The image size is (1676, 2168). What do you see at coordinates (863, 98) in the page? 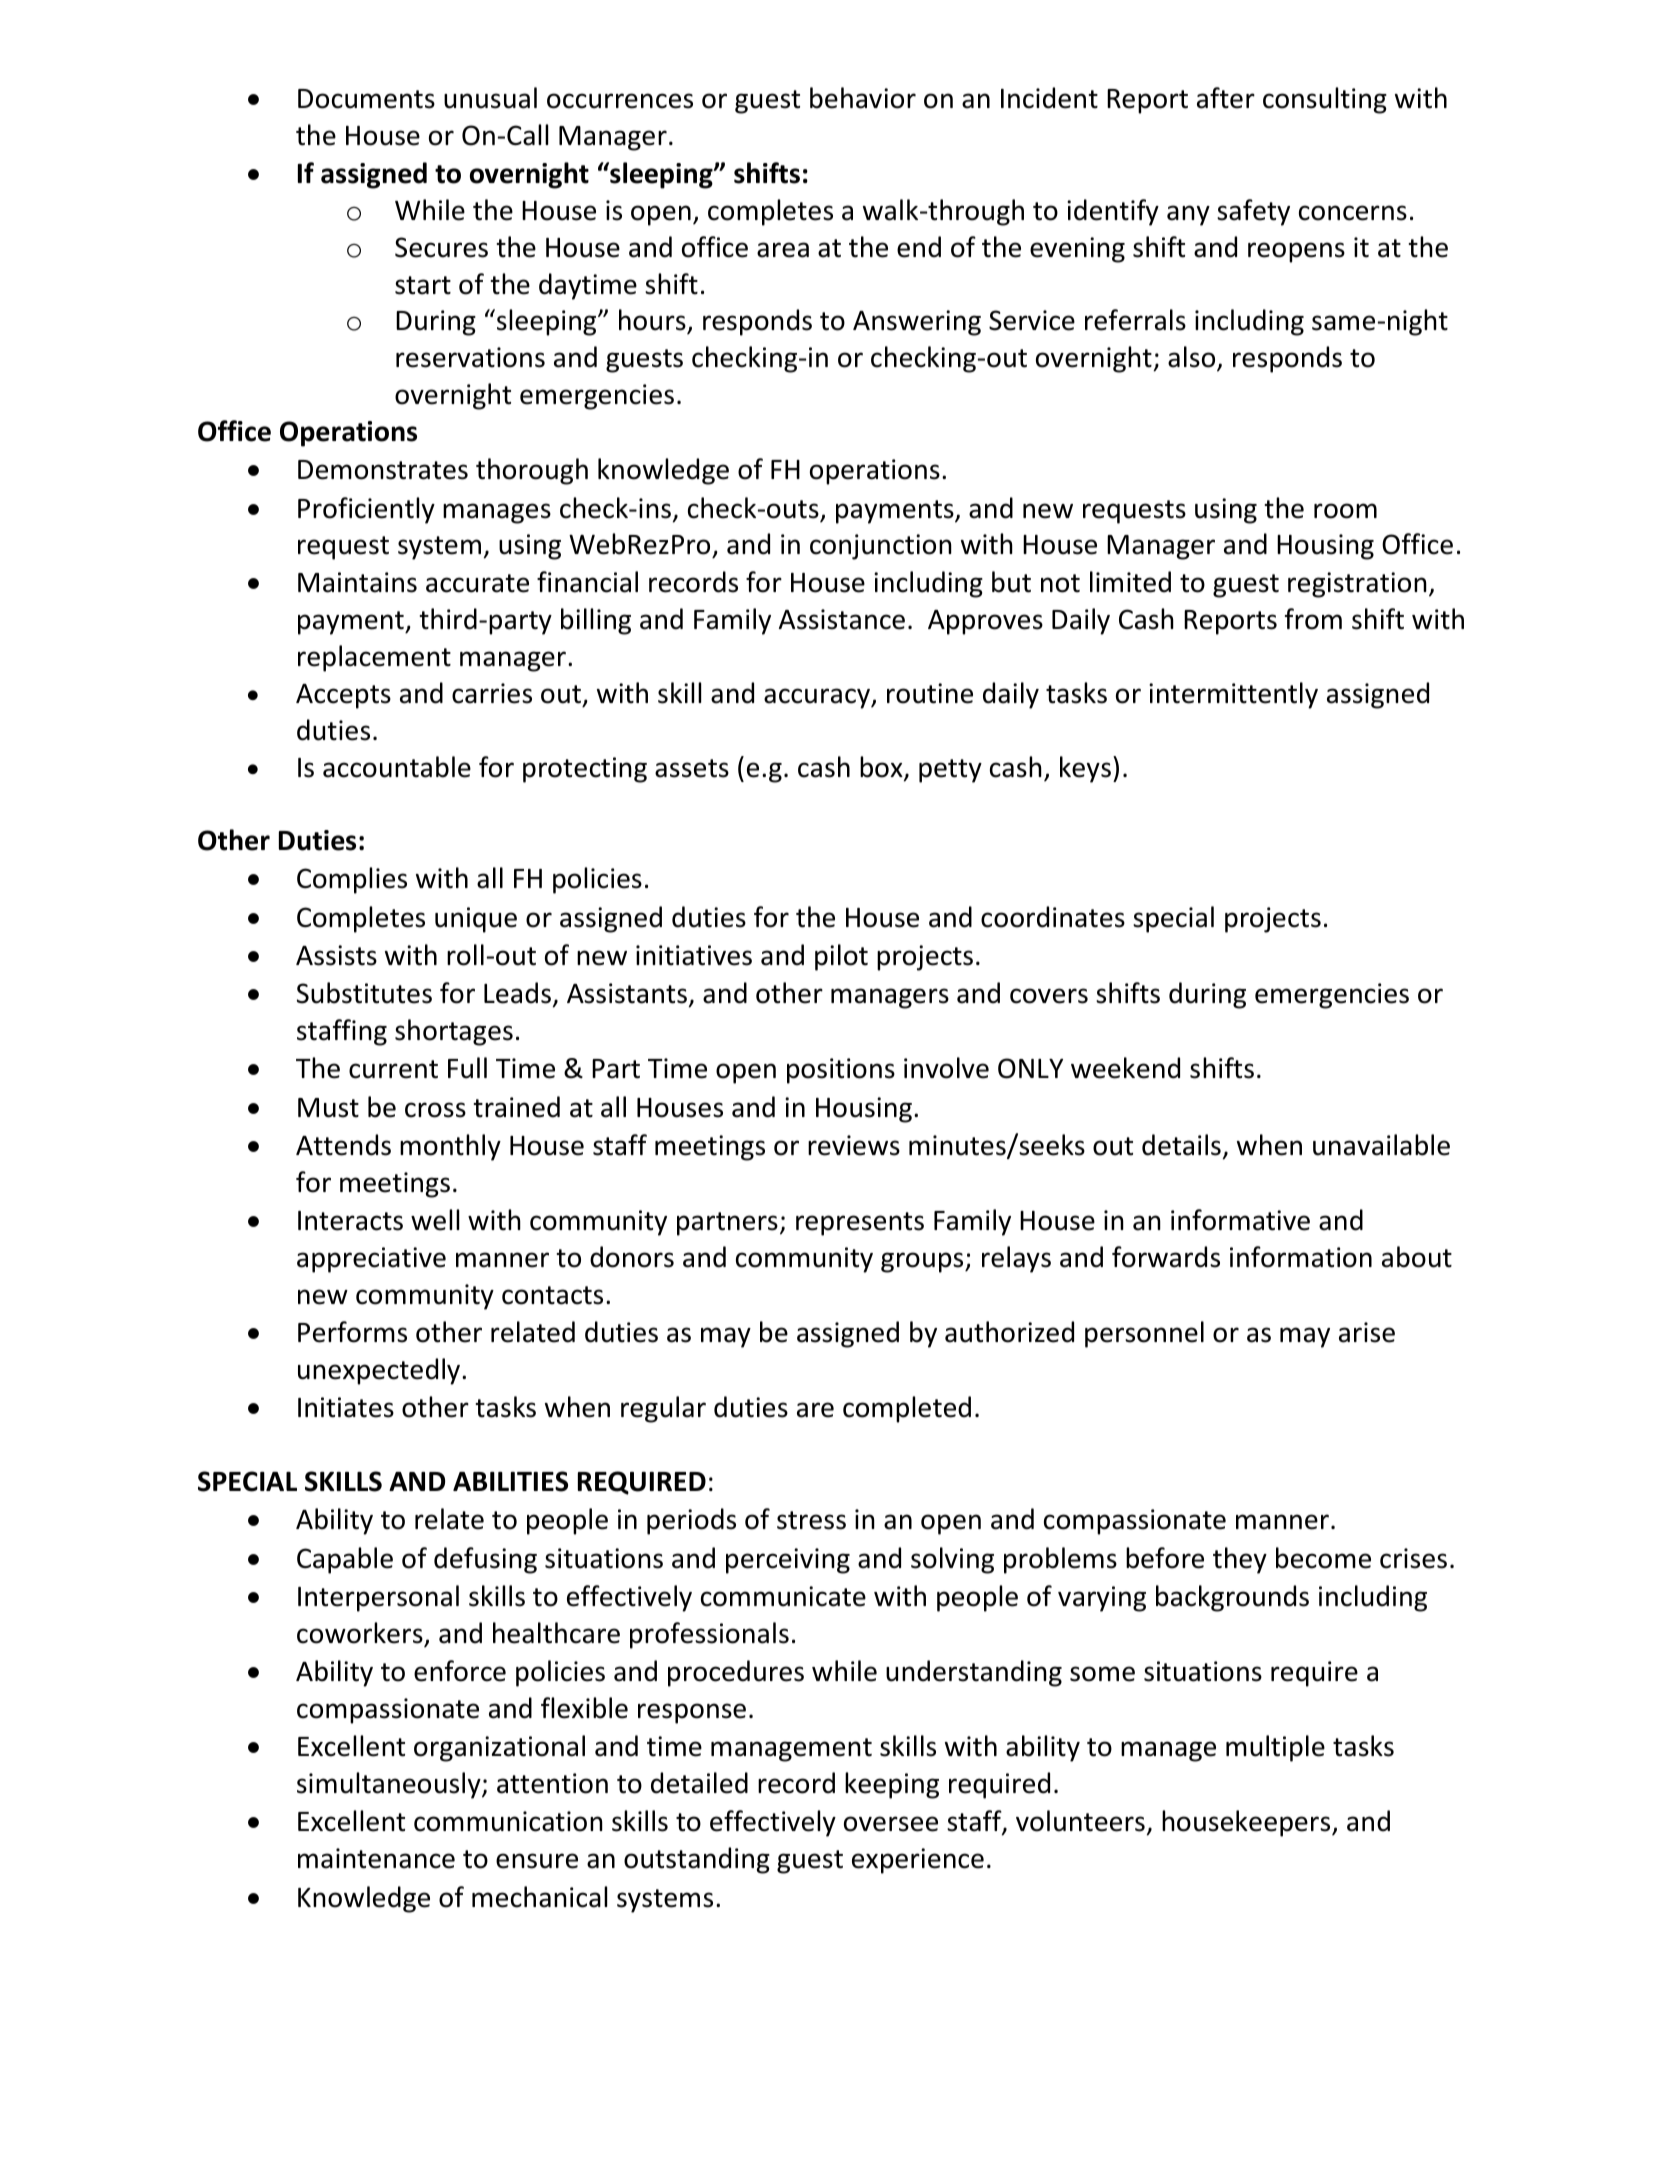
I see `behavior` at bounding box center [863, 98].
